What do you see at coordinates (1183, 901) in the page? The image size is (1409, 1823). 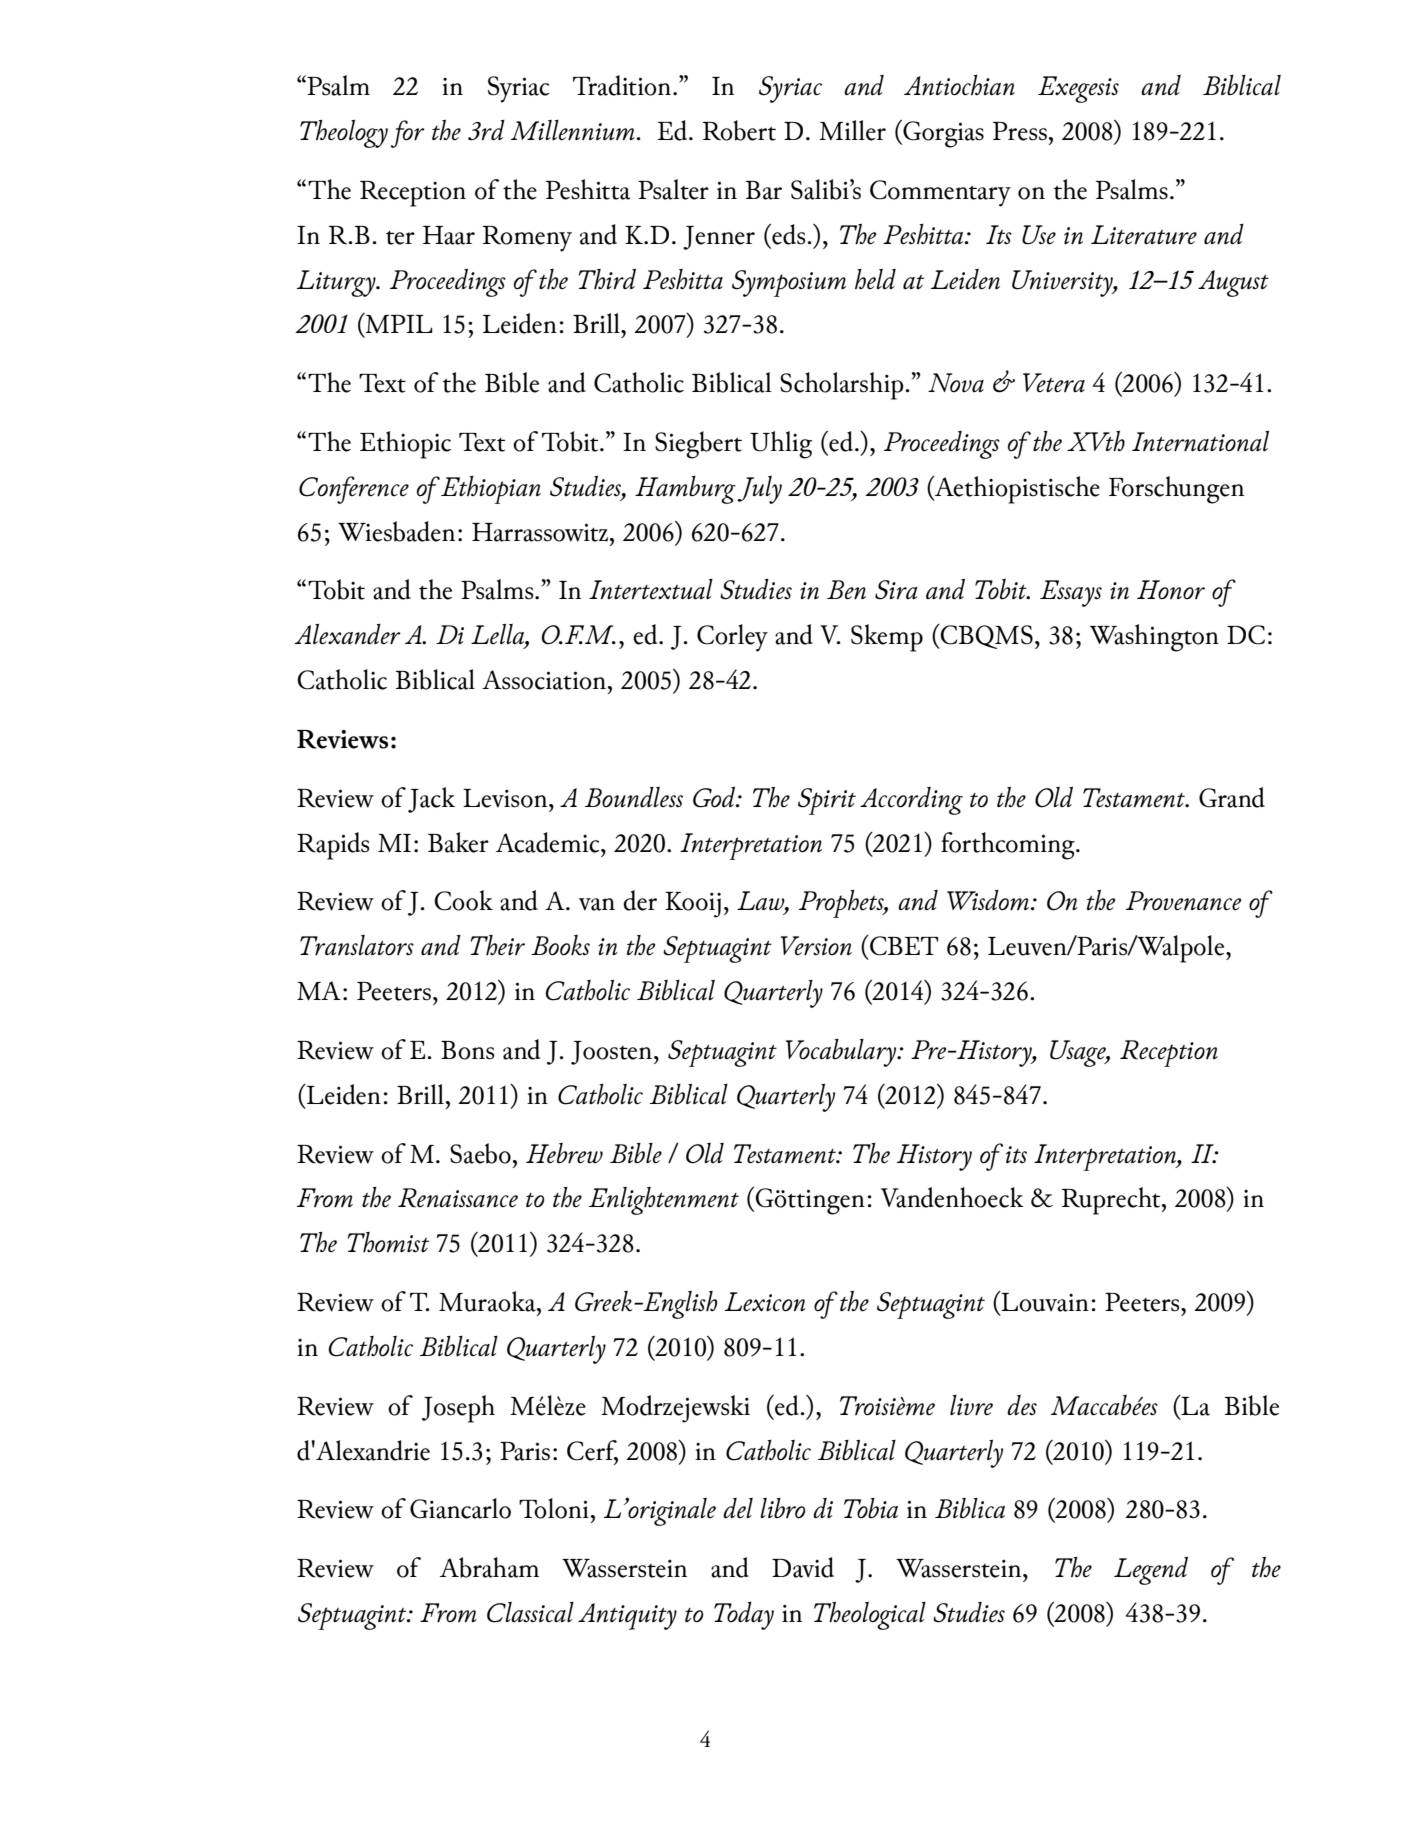 I see `Provenance` at bounding box center [1183, 901].
